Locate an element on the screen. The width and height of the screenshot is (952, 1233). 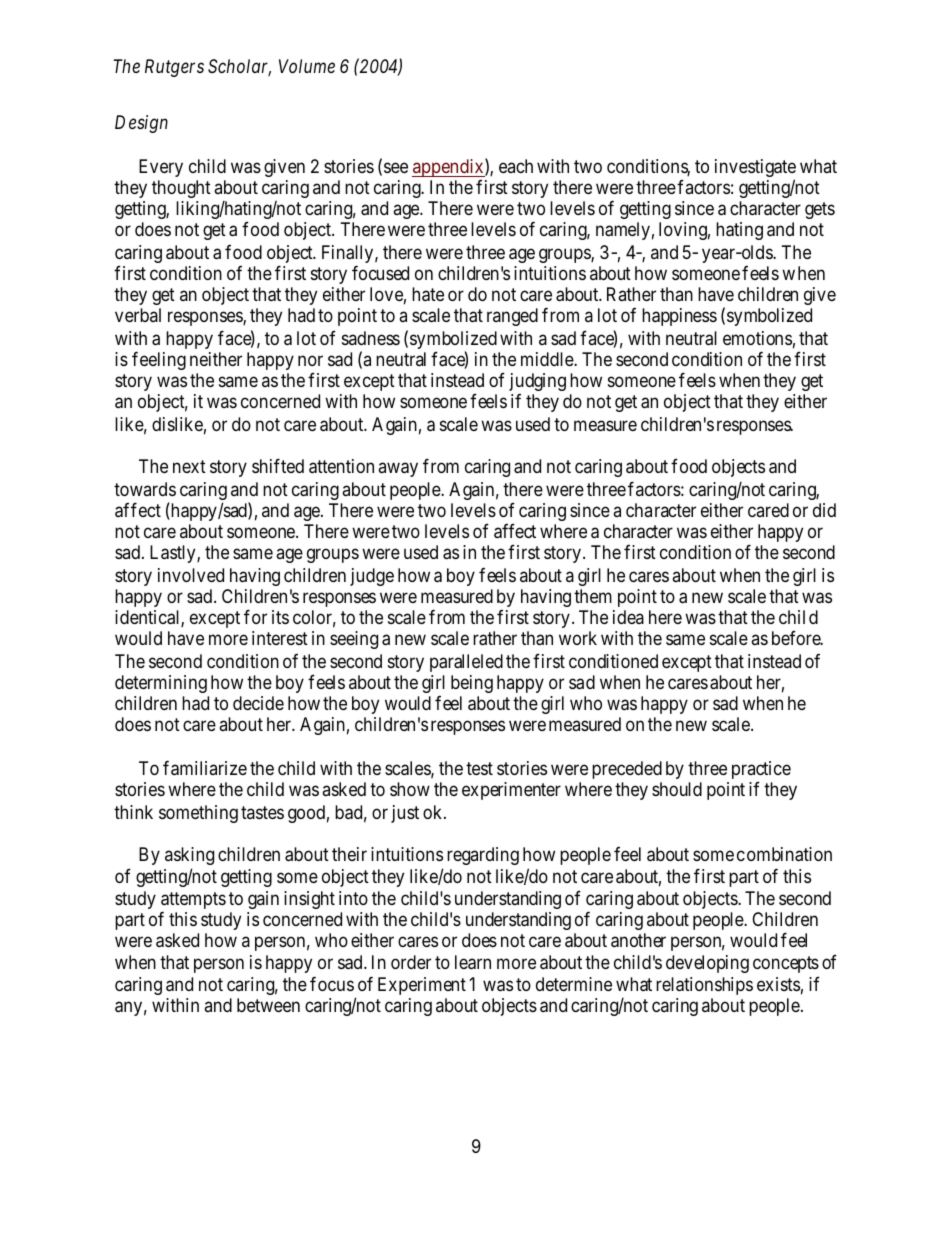
each is located at coordinates (516, 166).
